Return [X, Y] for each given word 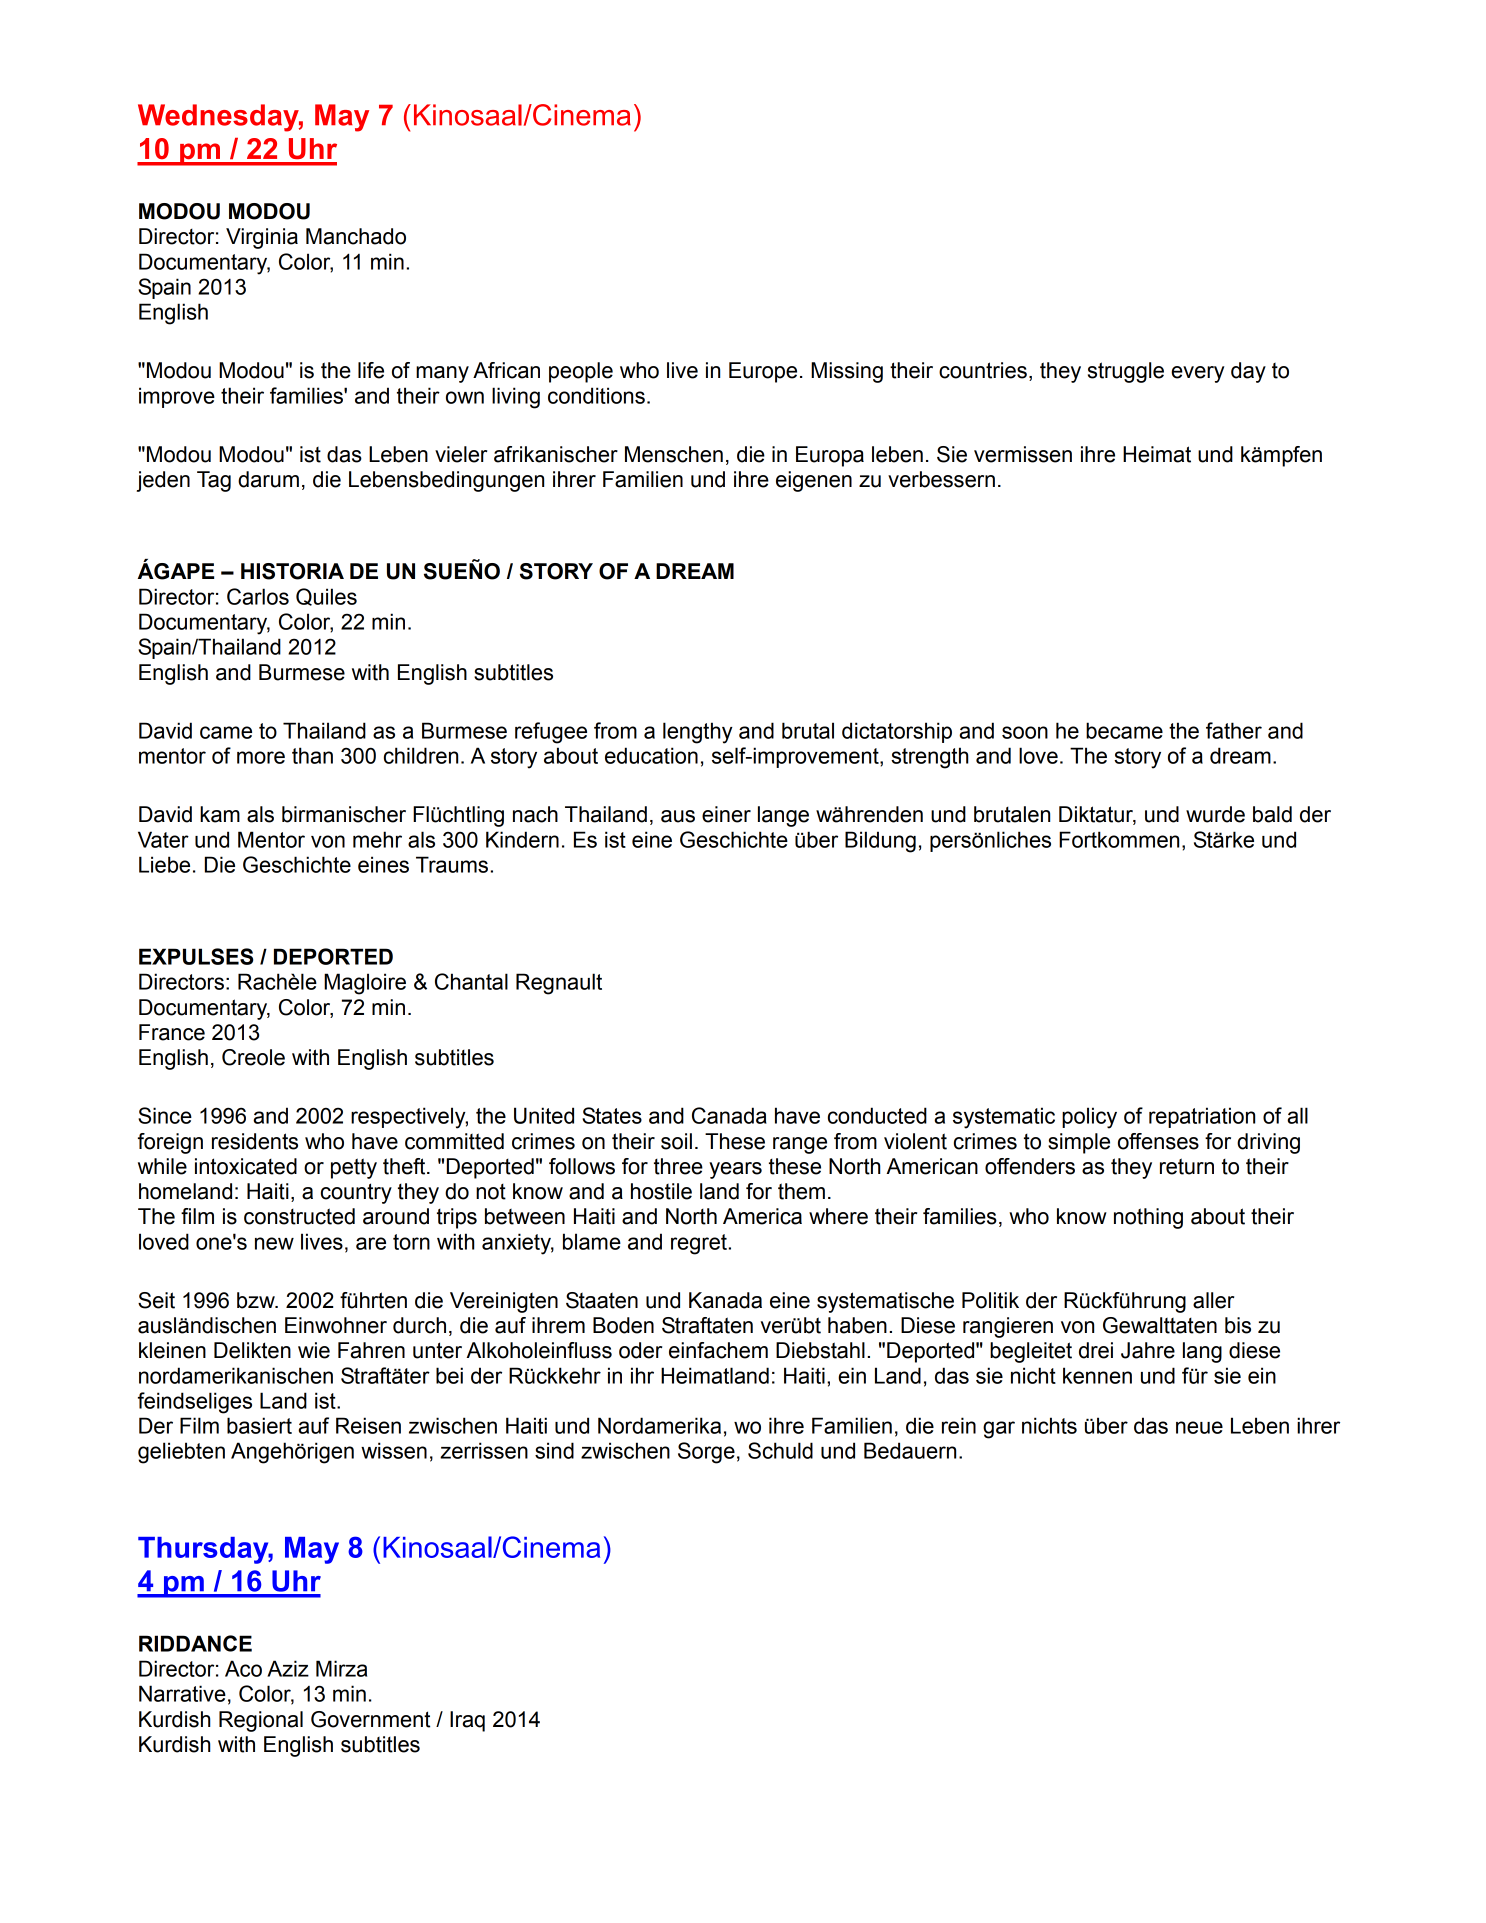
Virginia [262, 238]
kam [220, 814]
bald [1272, 814]
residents [255, 1141]
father [1234, 730]
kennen [1097, 1375]
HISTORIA [292, 571]
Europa [830, 456]
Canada [729, 1115]
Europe [763, 372]
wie [314, 1350]
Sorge [706, 1453]
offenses [1158, 1141]
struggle [1126, 372]
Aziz [288, 1668]
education [651, 755]
